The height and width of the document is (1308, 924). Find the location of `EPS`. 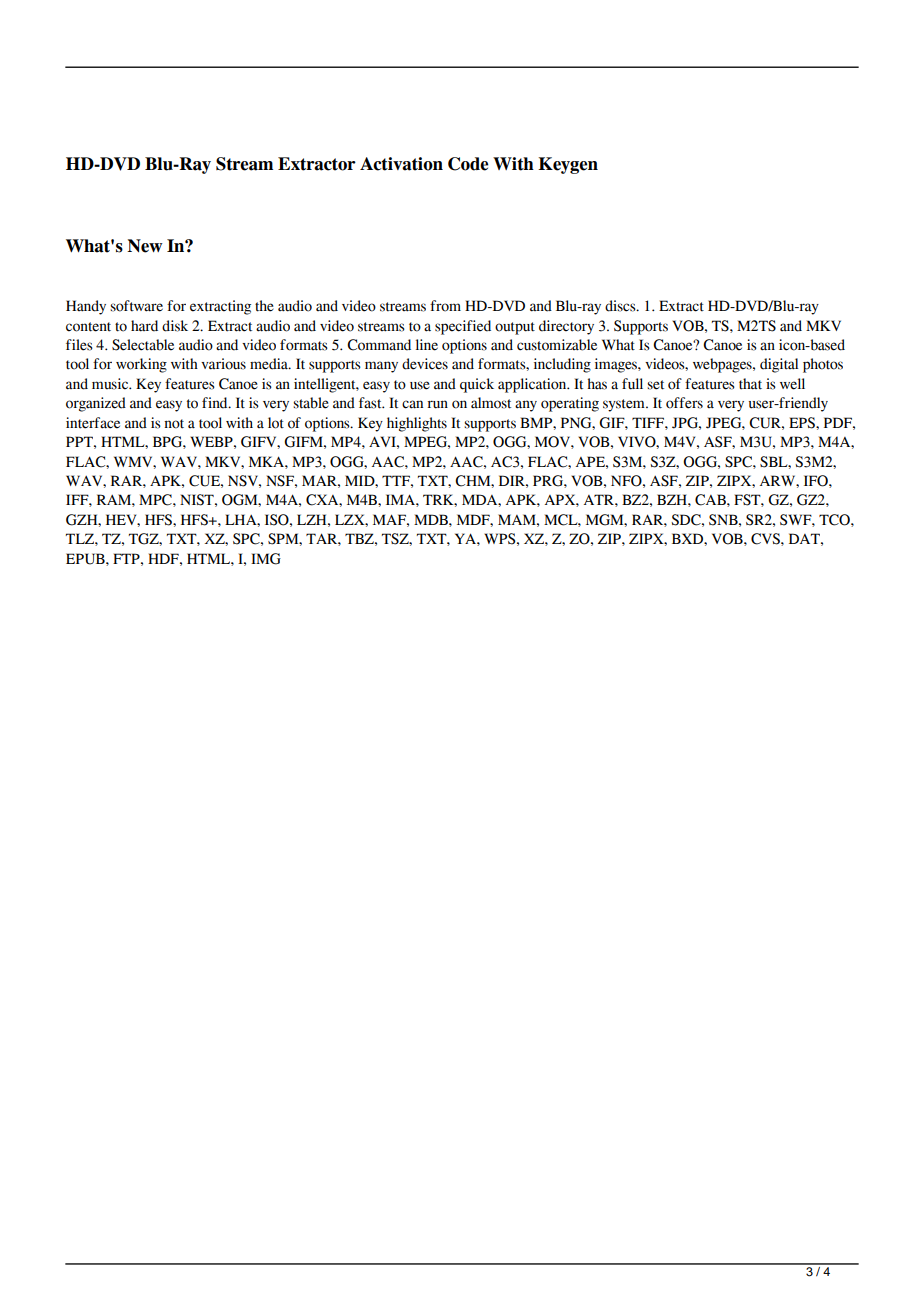

EPS is located at coordinates (803, 423).
